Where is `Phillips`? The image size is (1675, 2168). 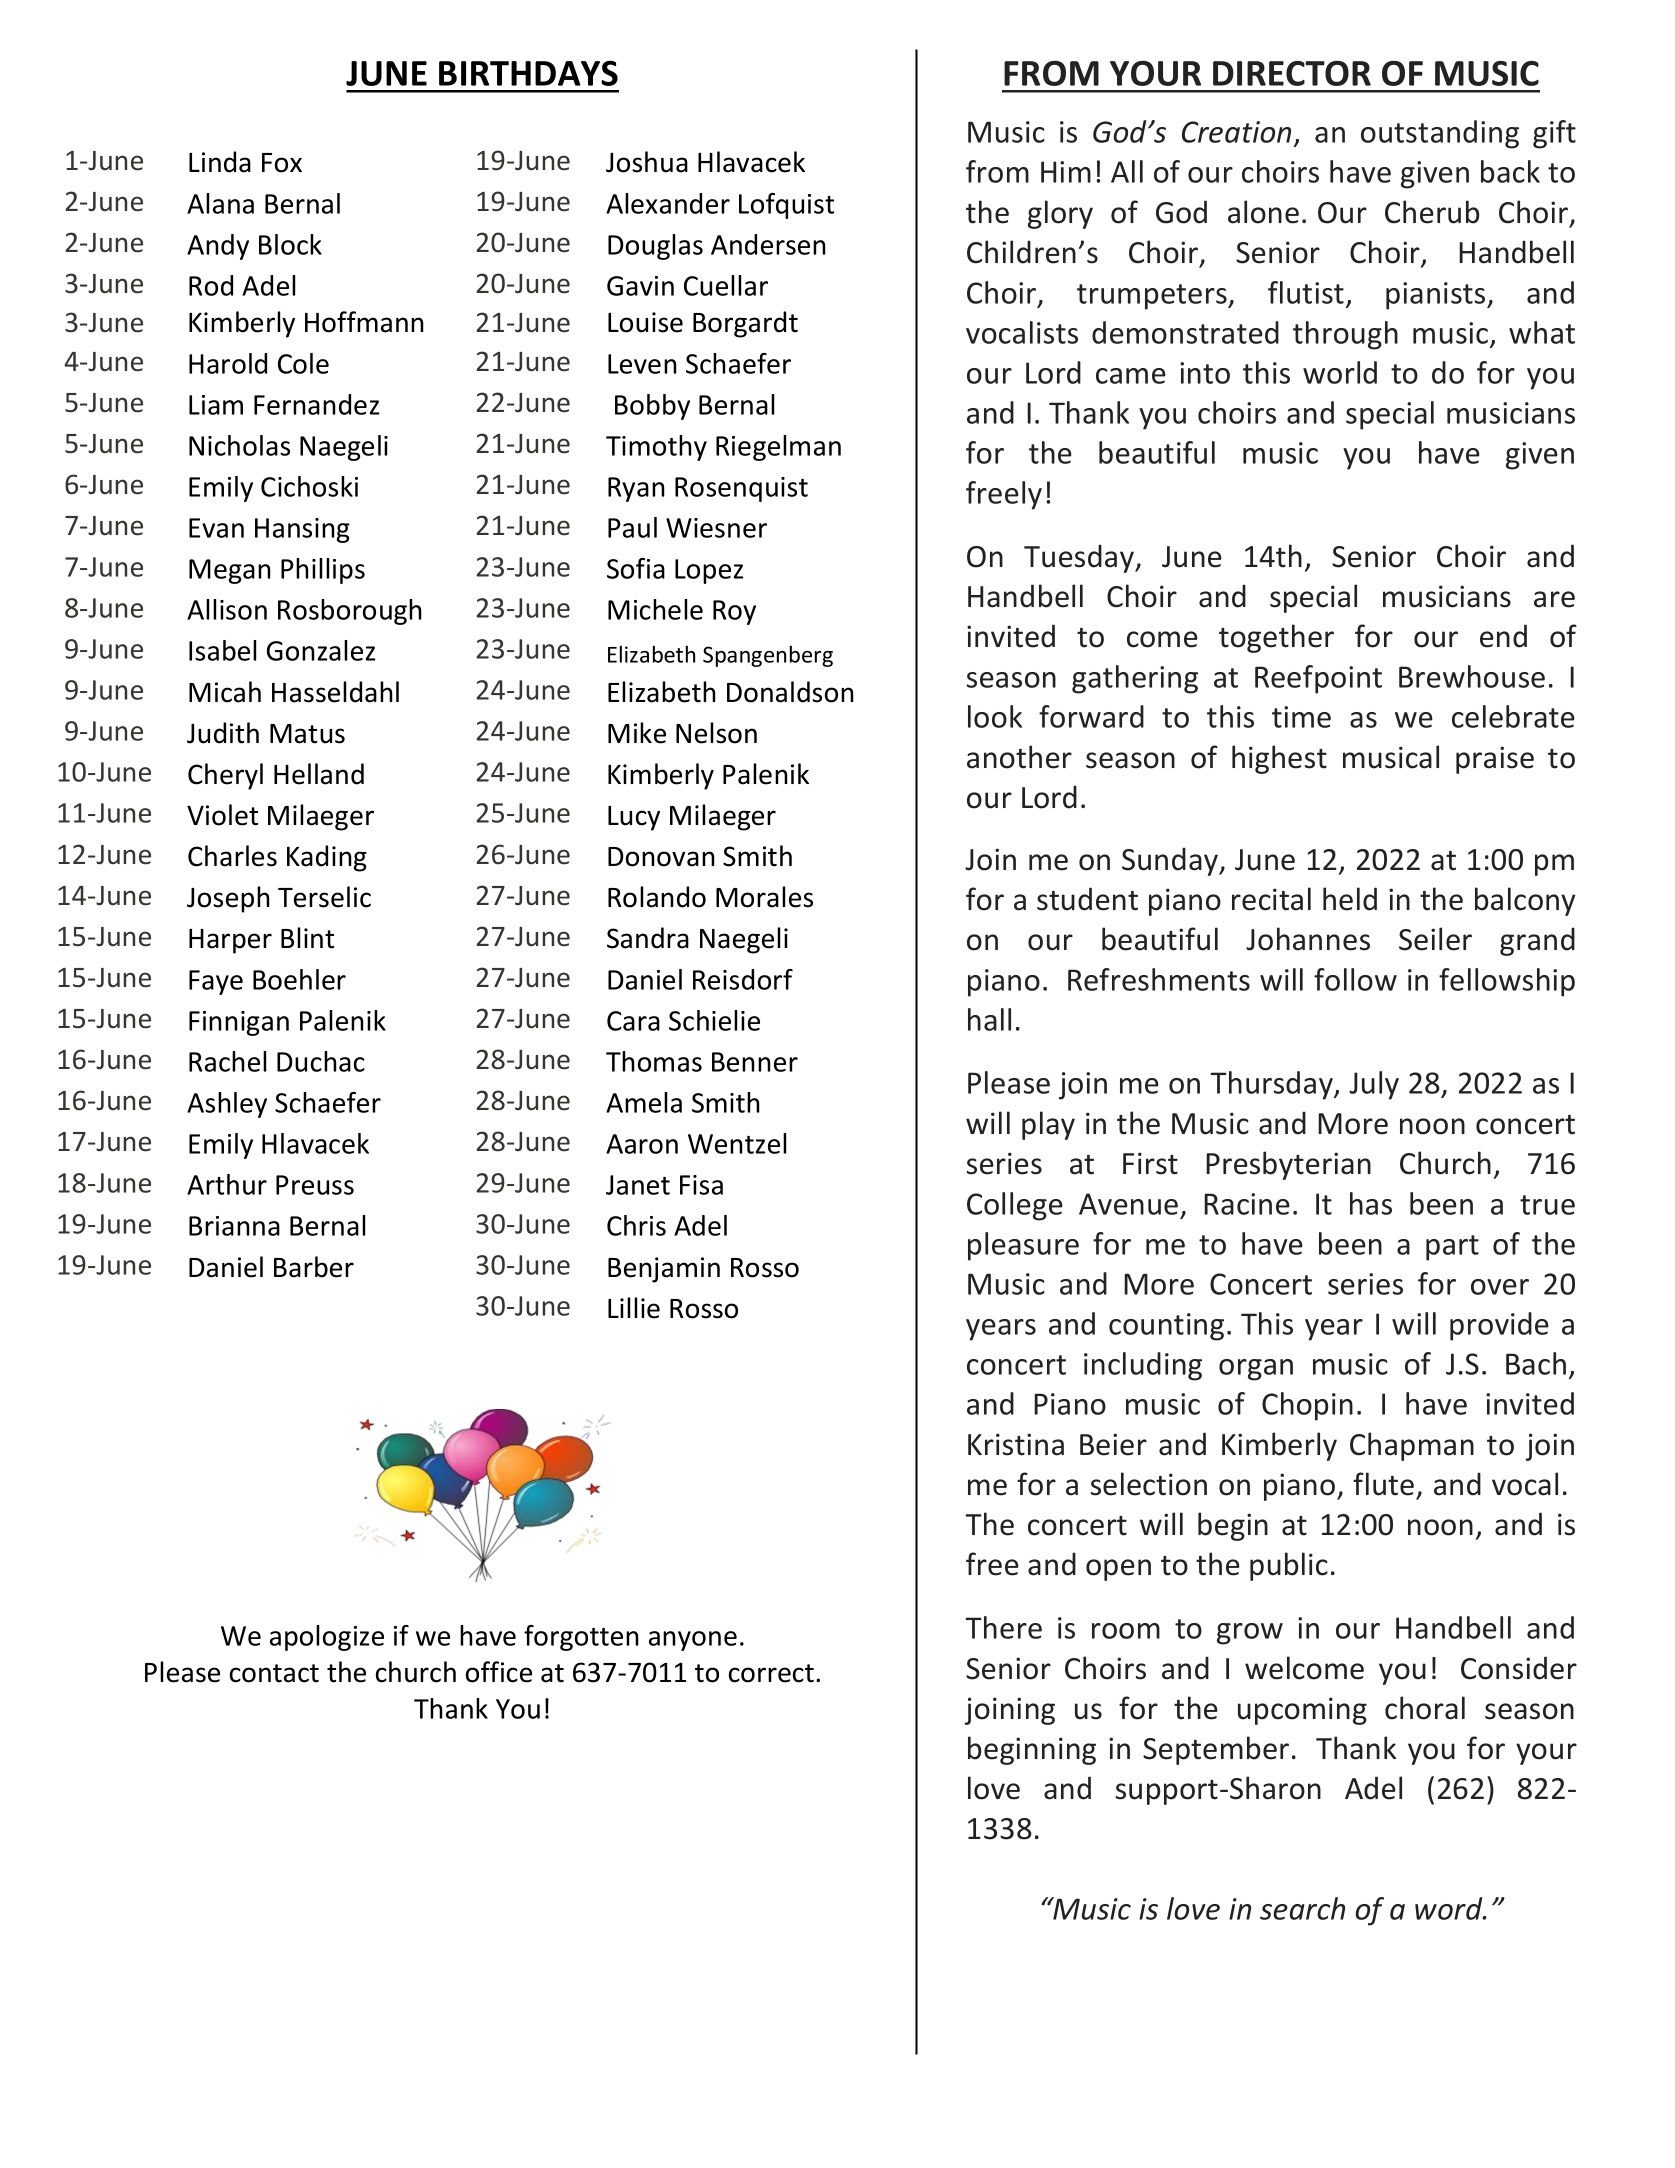 Phillips is located at coordinates (323, 571).
